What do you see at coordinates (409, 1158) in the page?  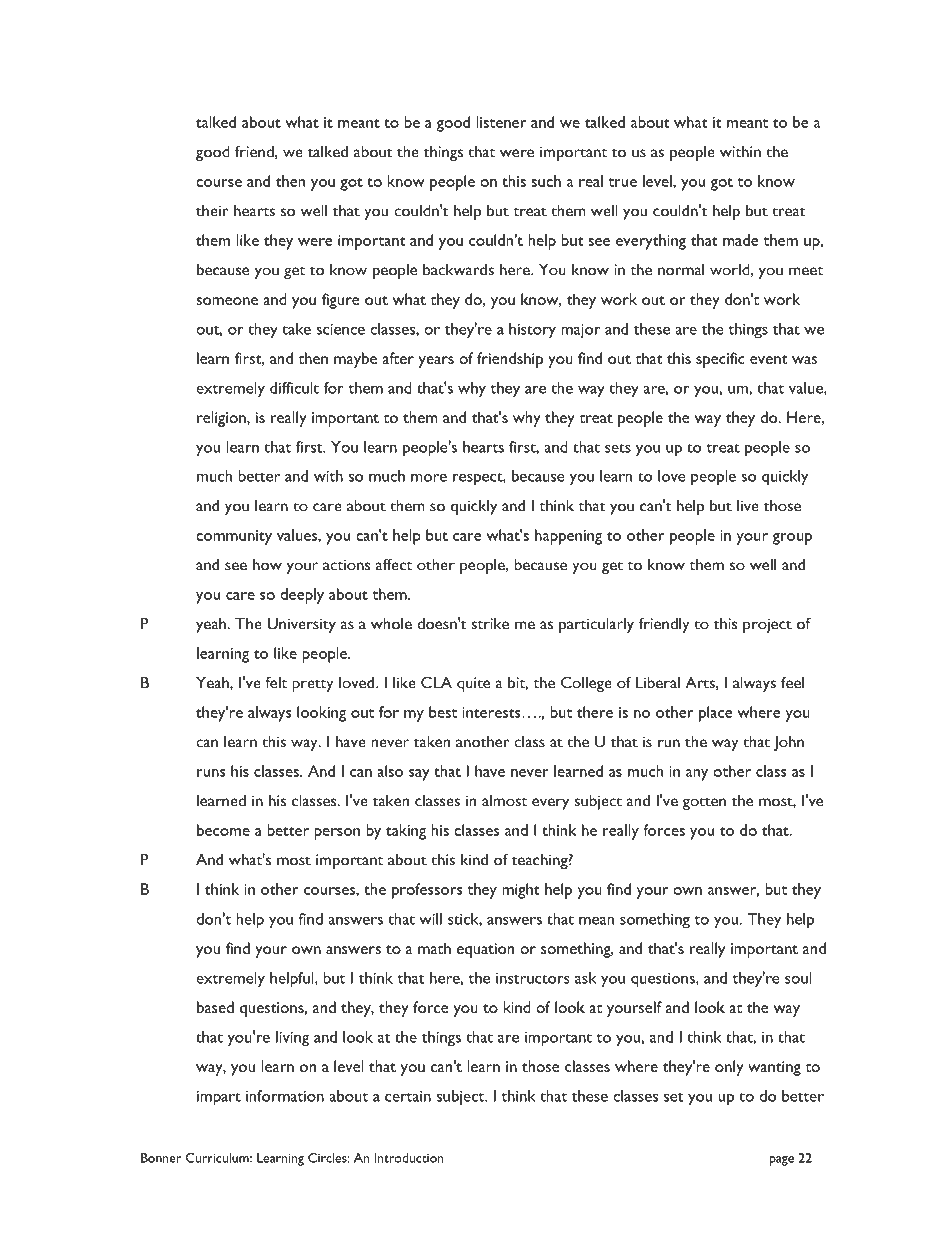 I see `Introduction` at bounding box center [409, 1158].
